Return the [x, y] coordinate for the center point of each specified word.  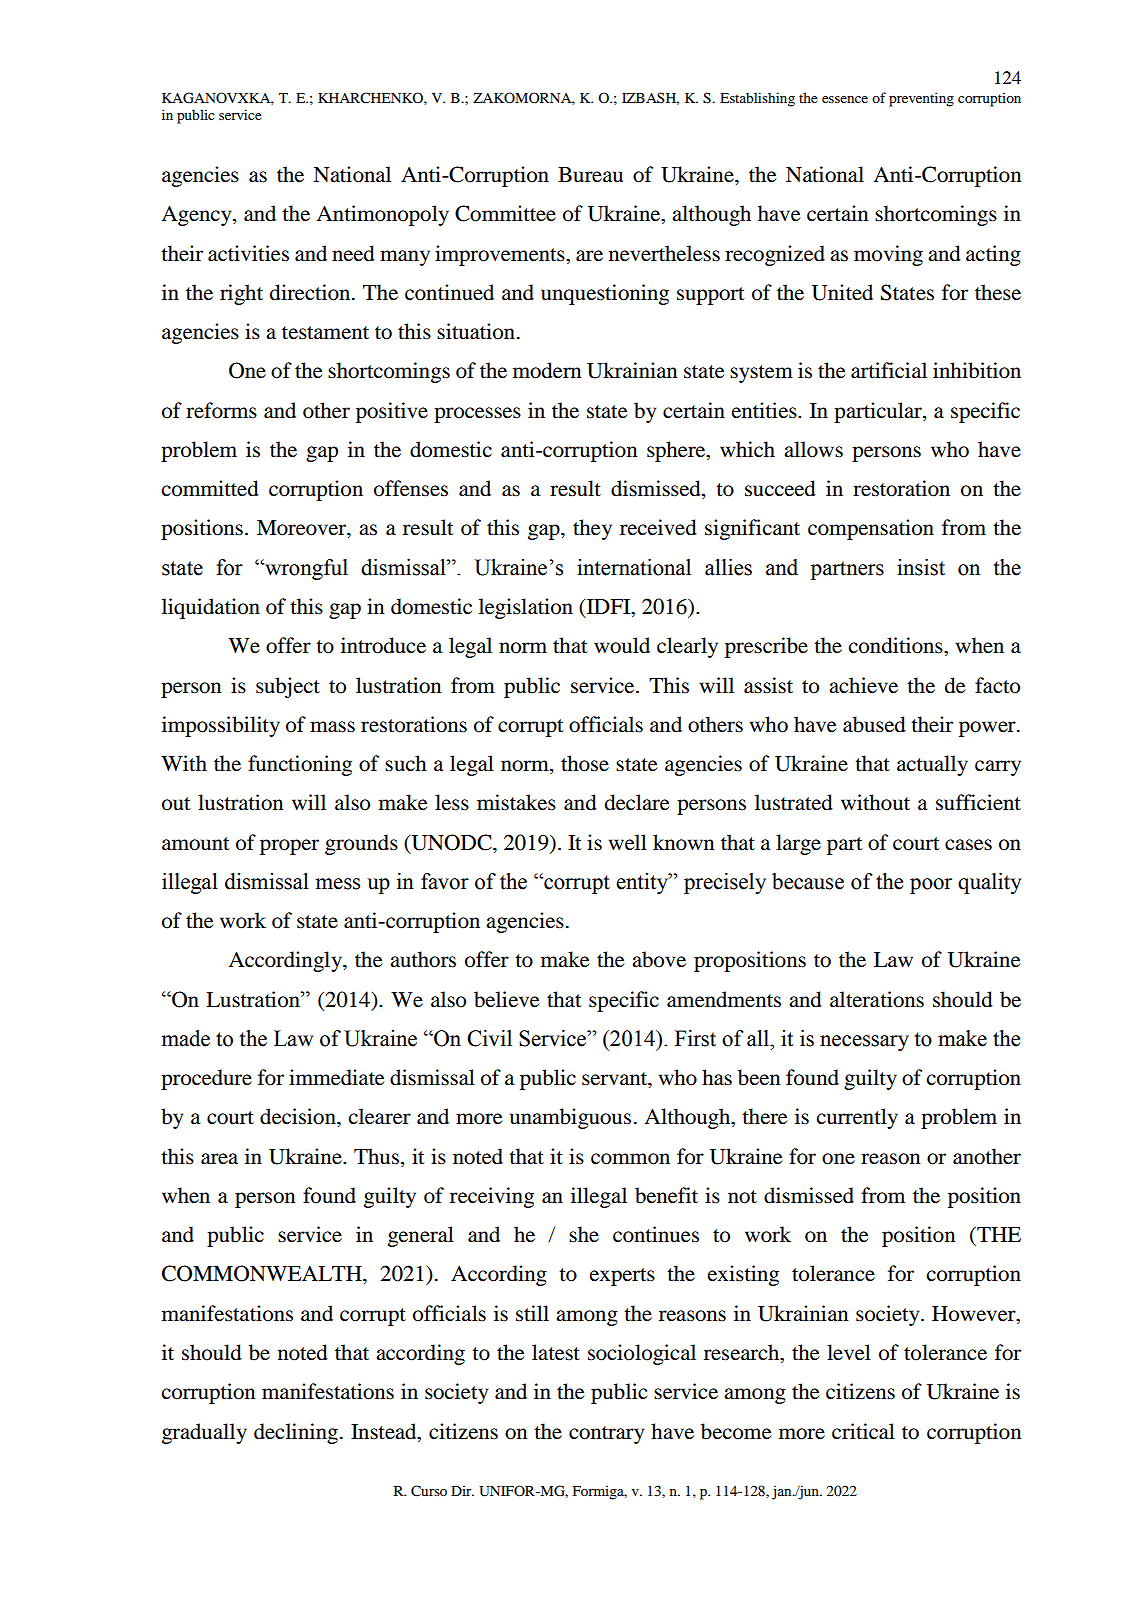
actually [932, 765]
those [585, 763]
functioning [300, 765]
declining [296, 1433]
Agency [197, 215]
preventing [921, 99]
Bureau [590, 175]
